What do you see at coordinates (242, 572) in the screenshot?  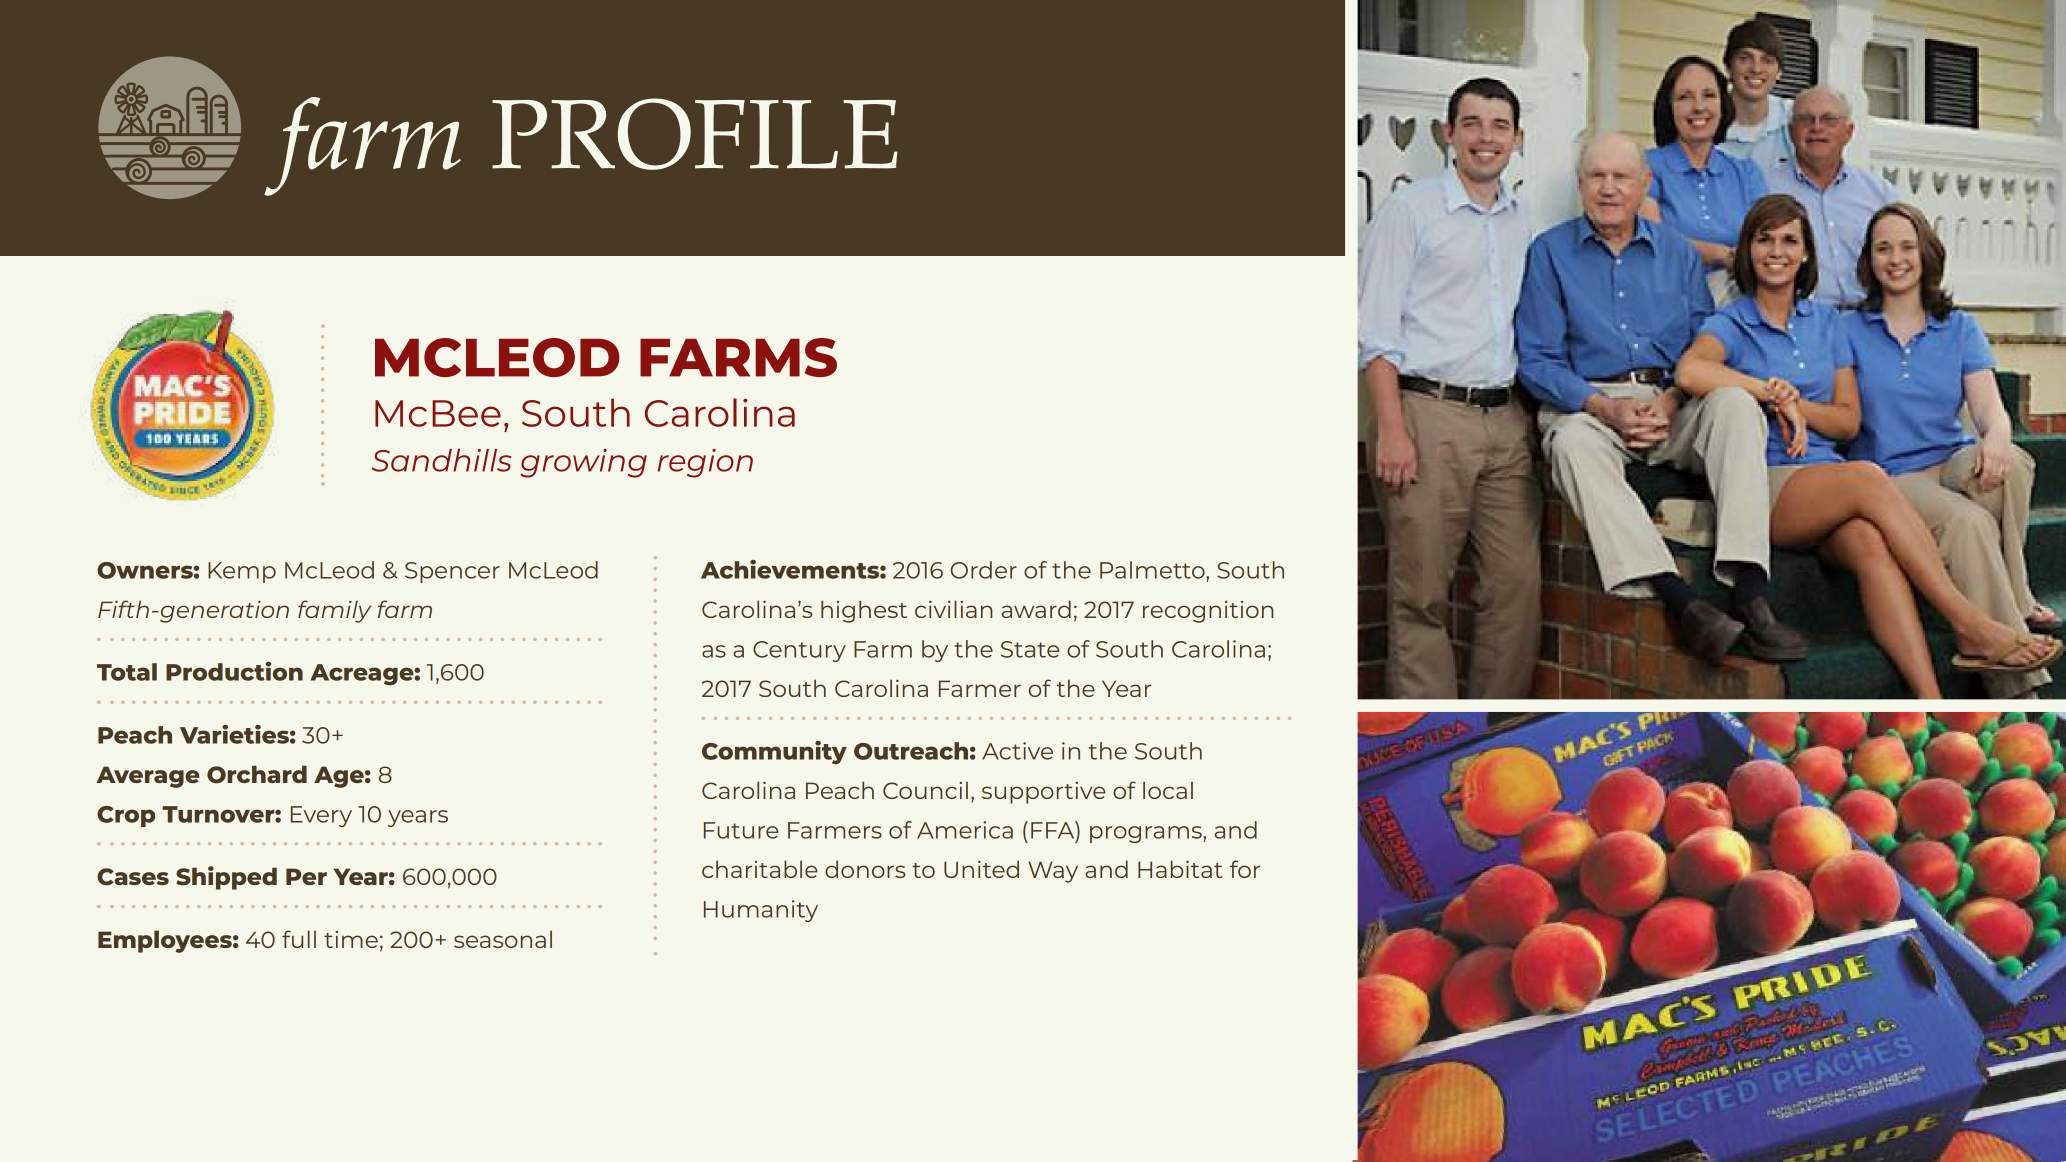 I see `Kemp` at bounding box center [242, 572].
